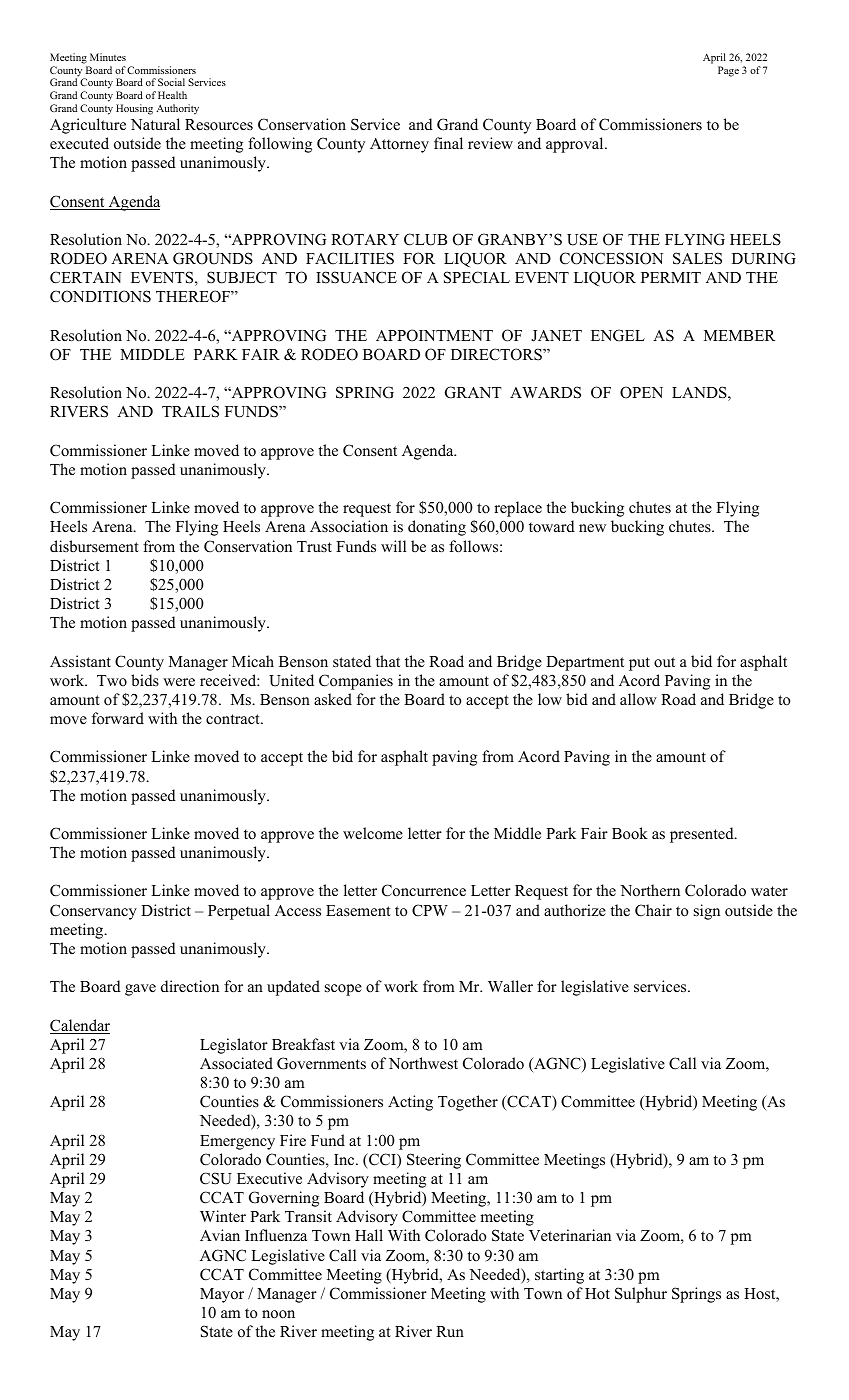  What do you see at coordinates (179, 682) in the page?
I see `were` at bounding box center [179, 682].
